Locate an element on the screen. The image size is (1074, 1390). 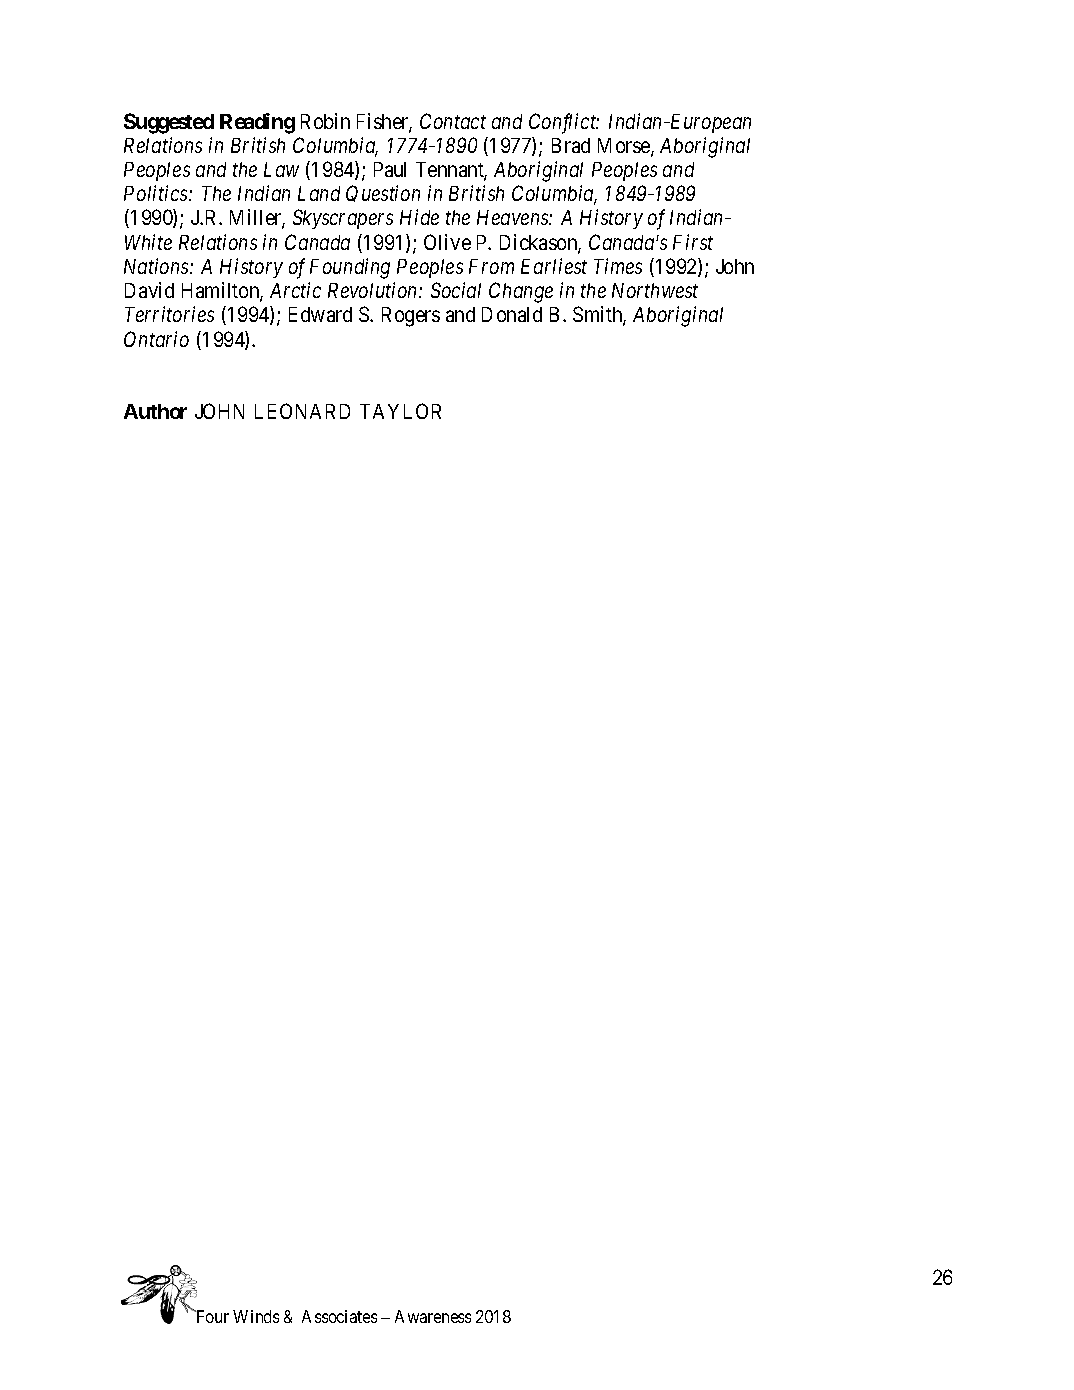
Reading is located at coordinates (257, 123).
